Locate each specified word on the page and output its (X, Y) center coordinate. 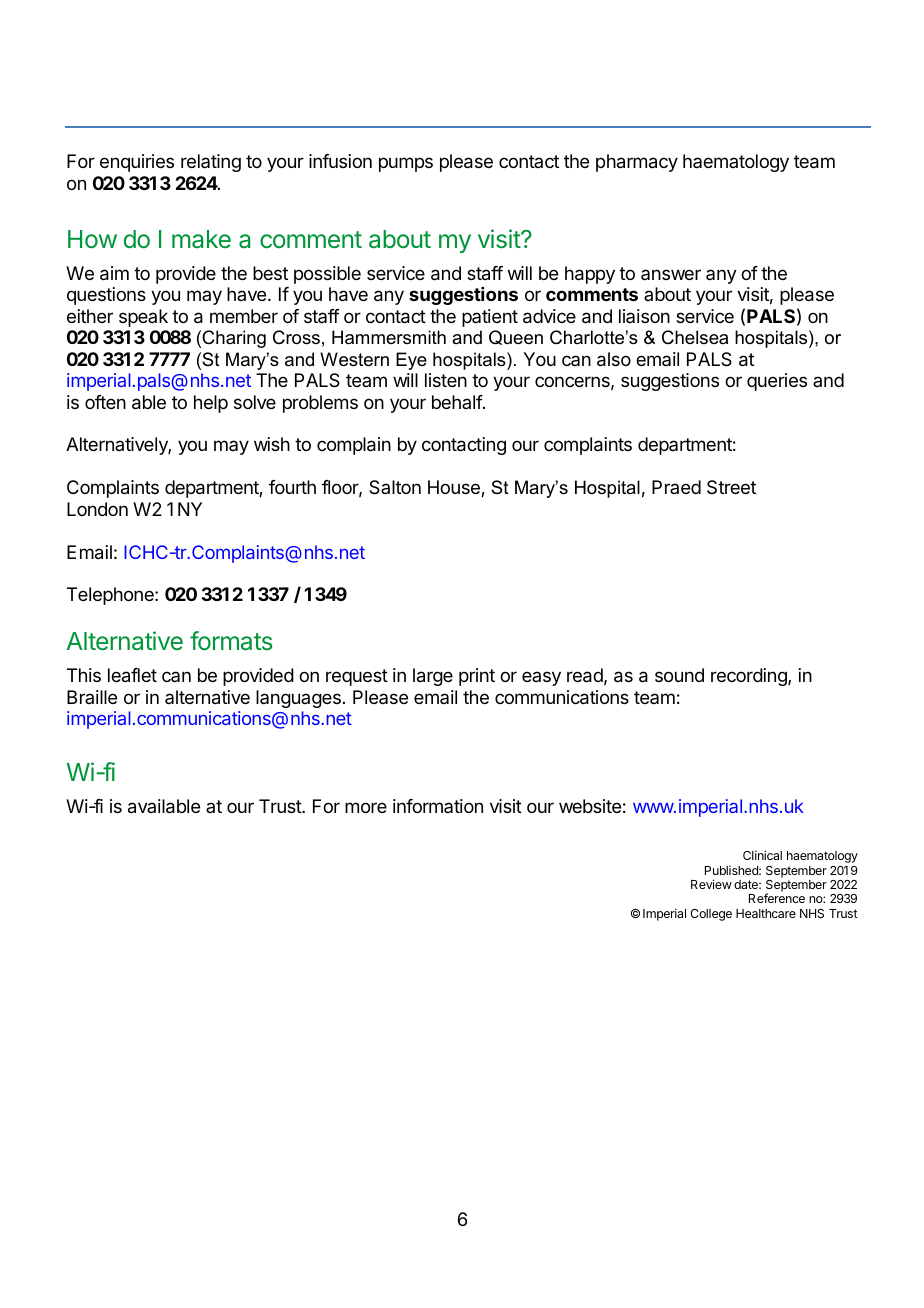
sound (679, 675)
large (433, 677)
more (366, 807)
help (211, 404)
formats (231, 641)
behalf (457, 402)
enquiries (137, 163)
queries (777, 382)
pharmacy (637, 163)
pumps (406, 164)
